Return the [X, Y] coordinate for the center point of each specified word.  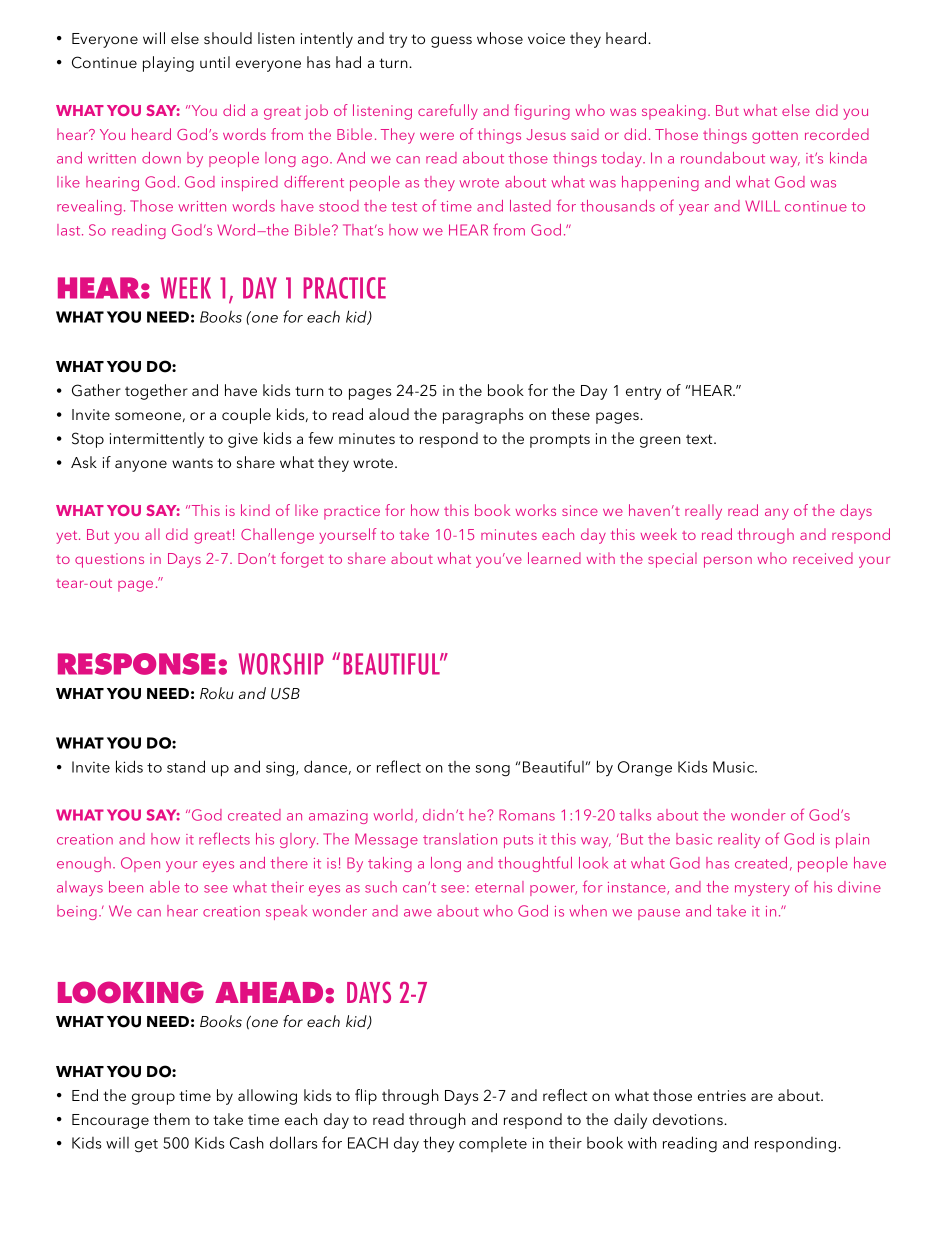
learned [554, 558]
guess [451, 42]
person [728, 562]
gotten [775, 137]
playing [168, 64]
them [171, 1119]
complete [493, 1144]
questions [109, 560]
